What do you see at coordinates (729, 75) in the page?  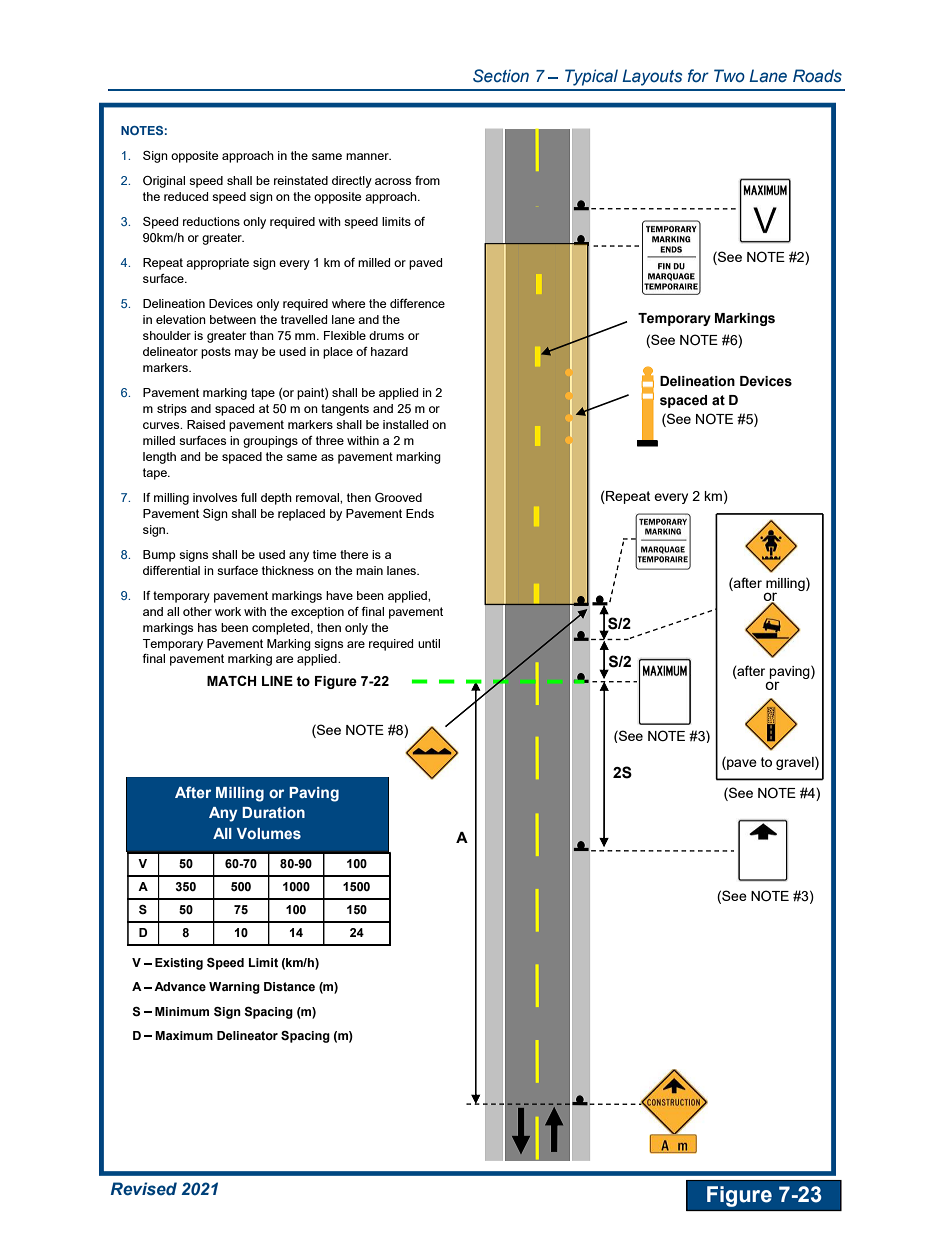 I see `Two` at bounding box center [729, 75].
